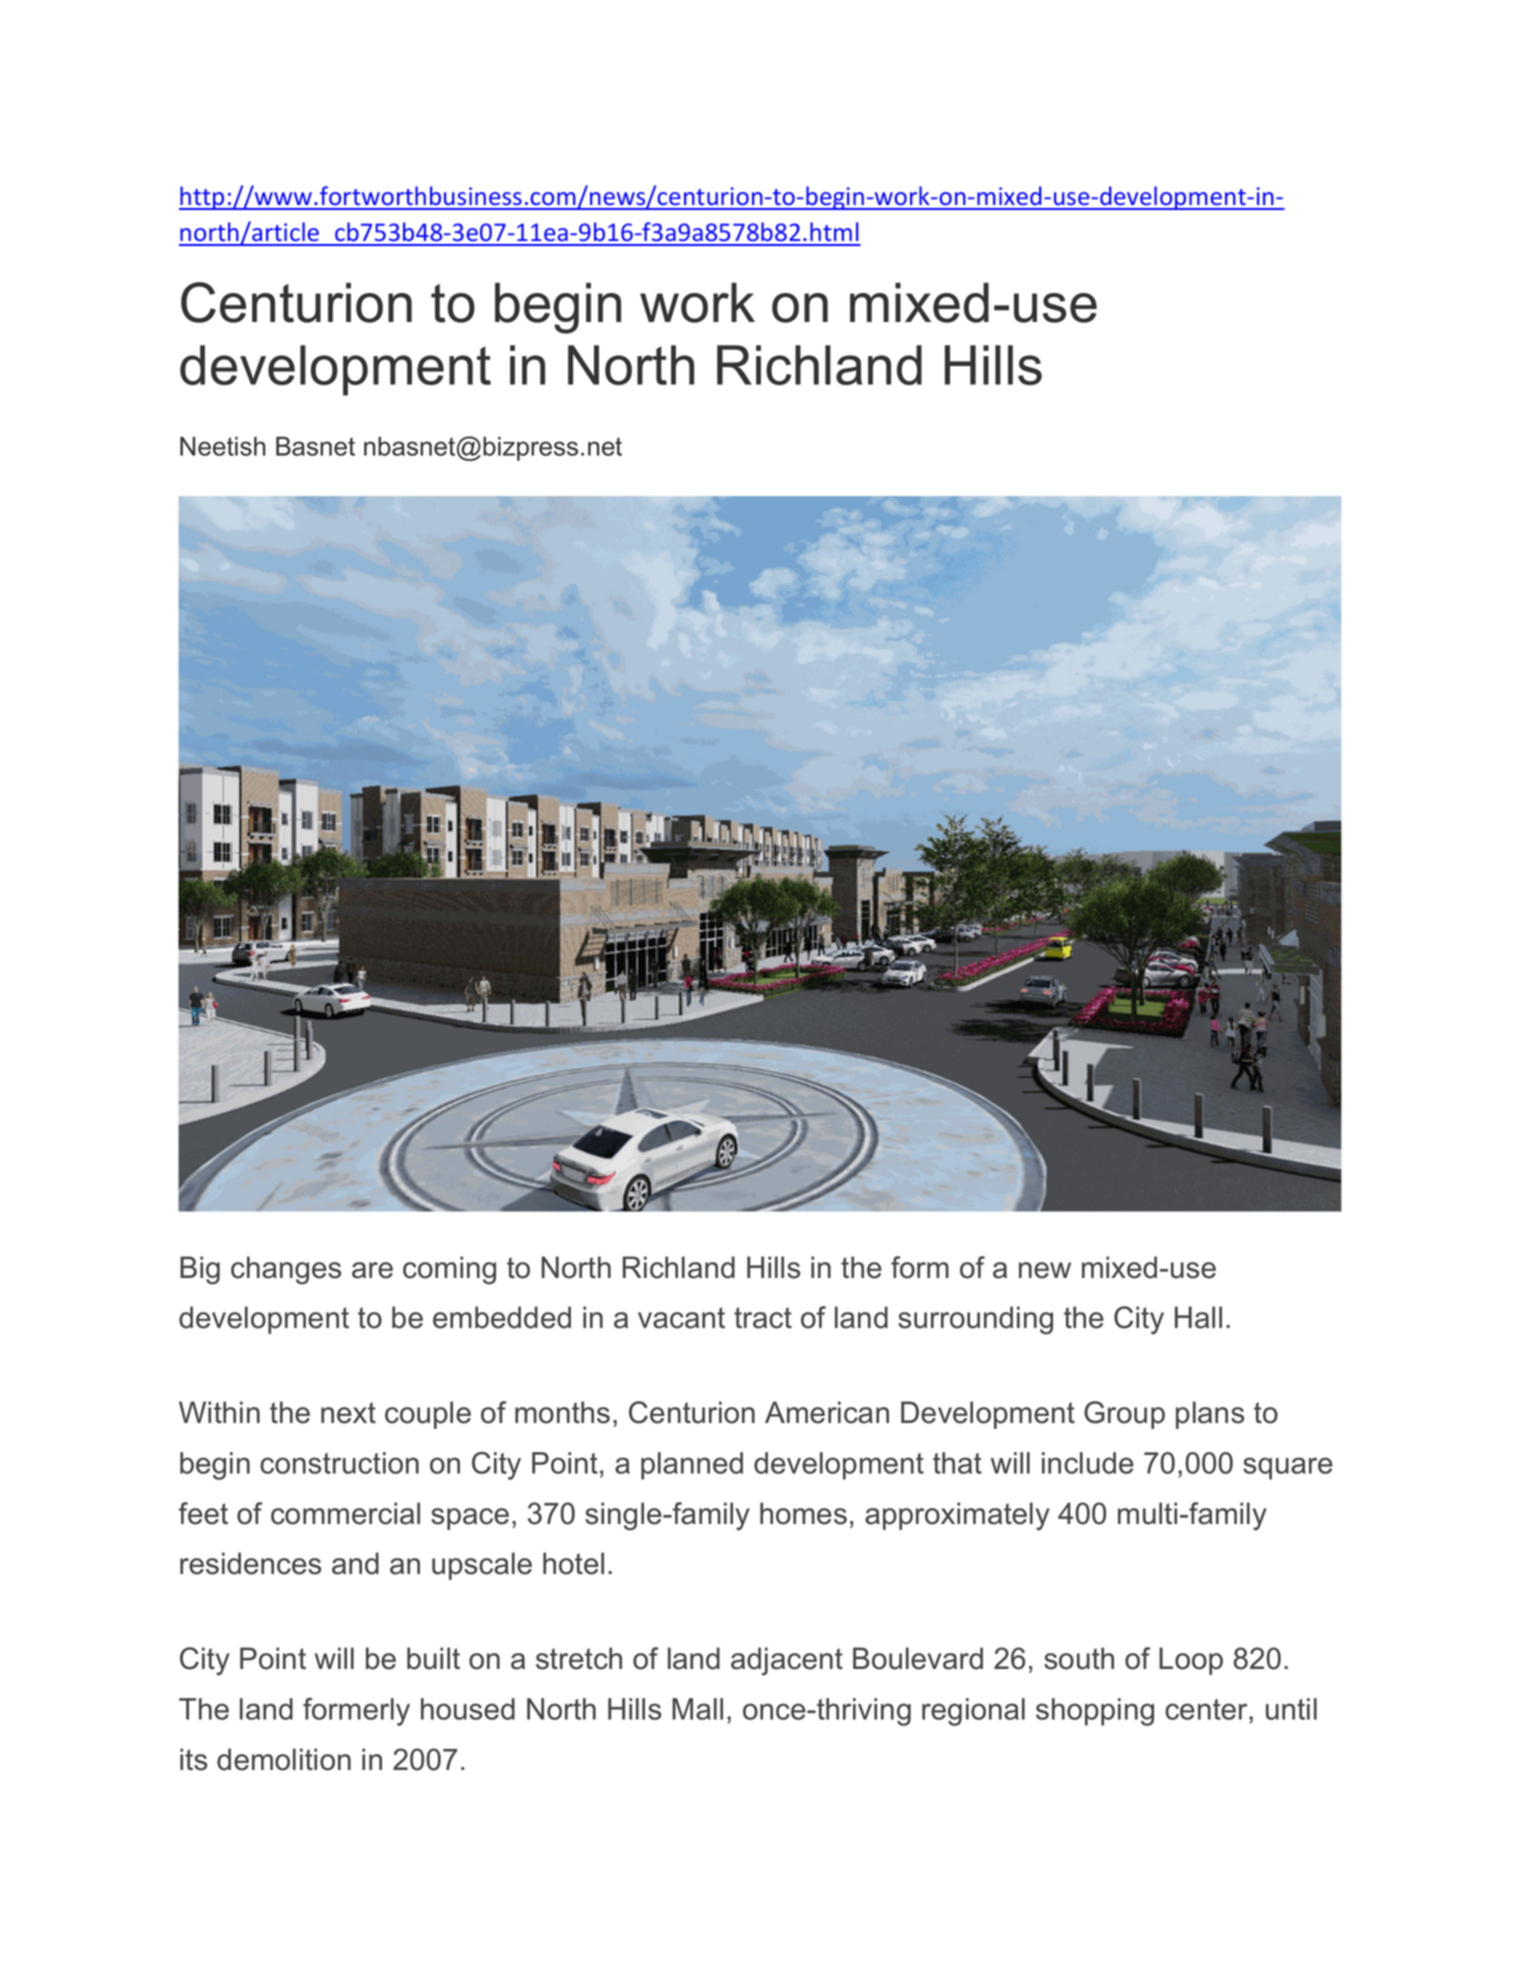 The image size is (1520, 1968). What do you see at coordinates (345, 1513) in the screenshot?
I see `commercial` at bounding box center [345, 1513].
